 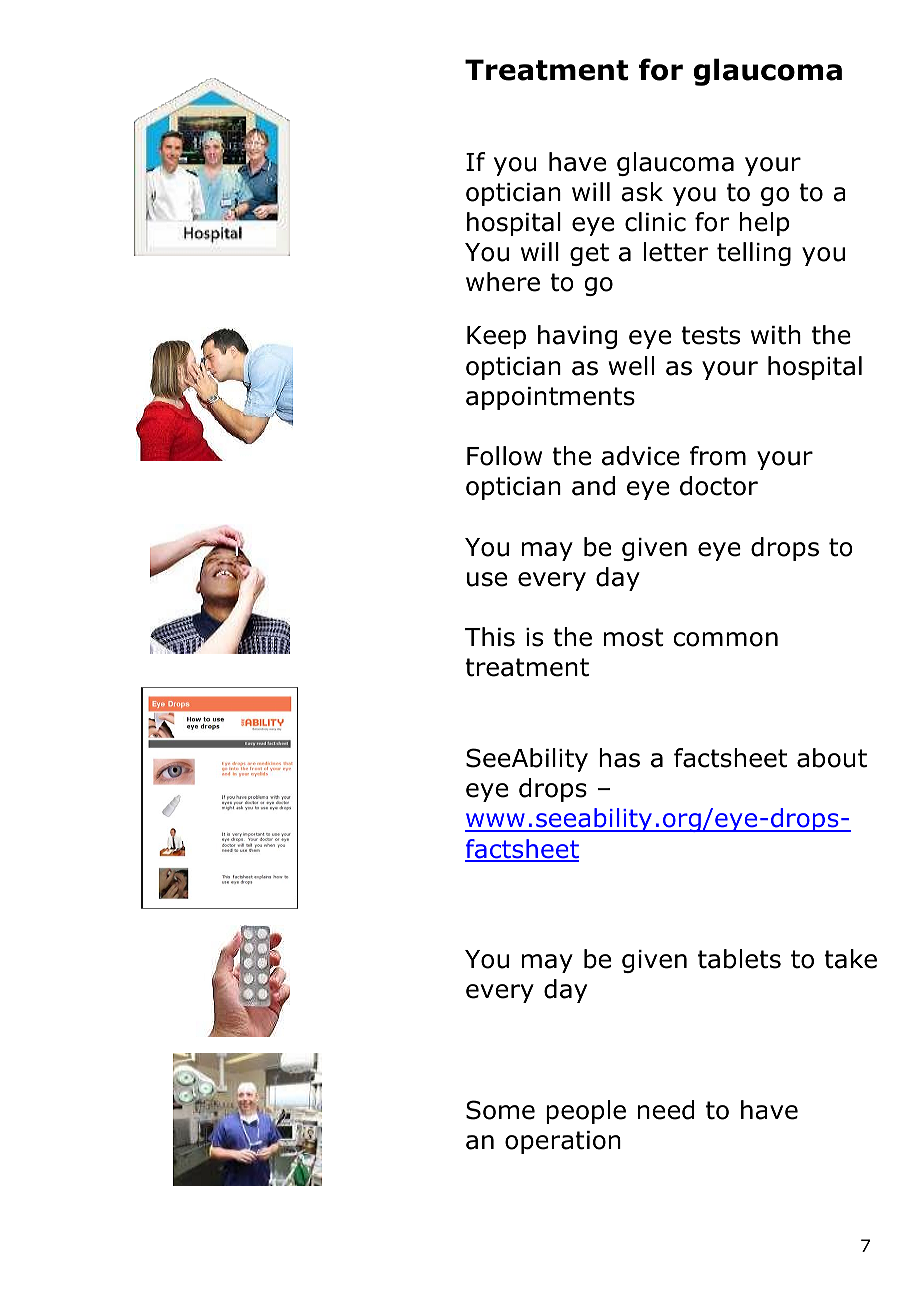 What do you see at coordinates (504, 456) in the document?
I see `Follow` at bounding box center [504, 456].
